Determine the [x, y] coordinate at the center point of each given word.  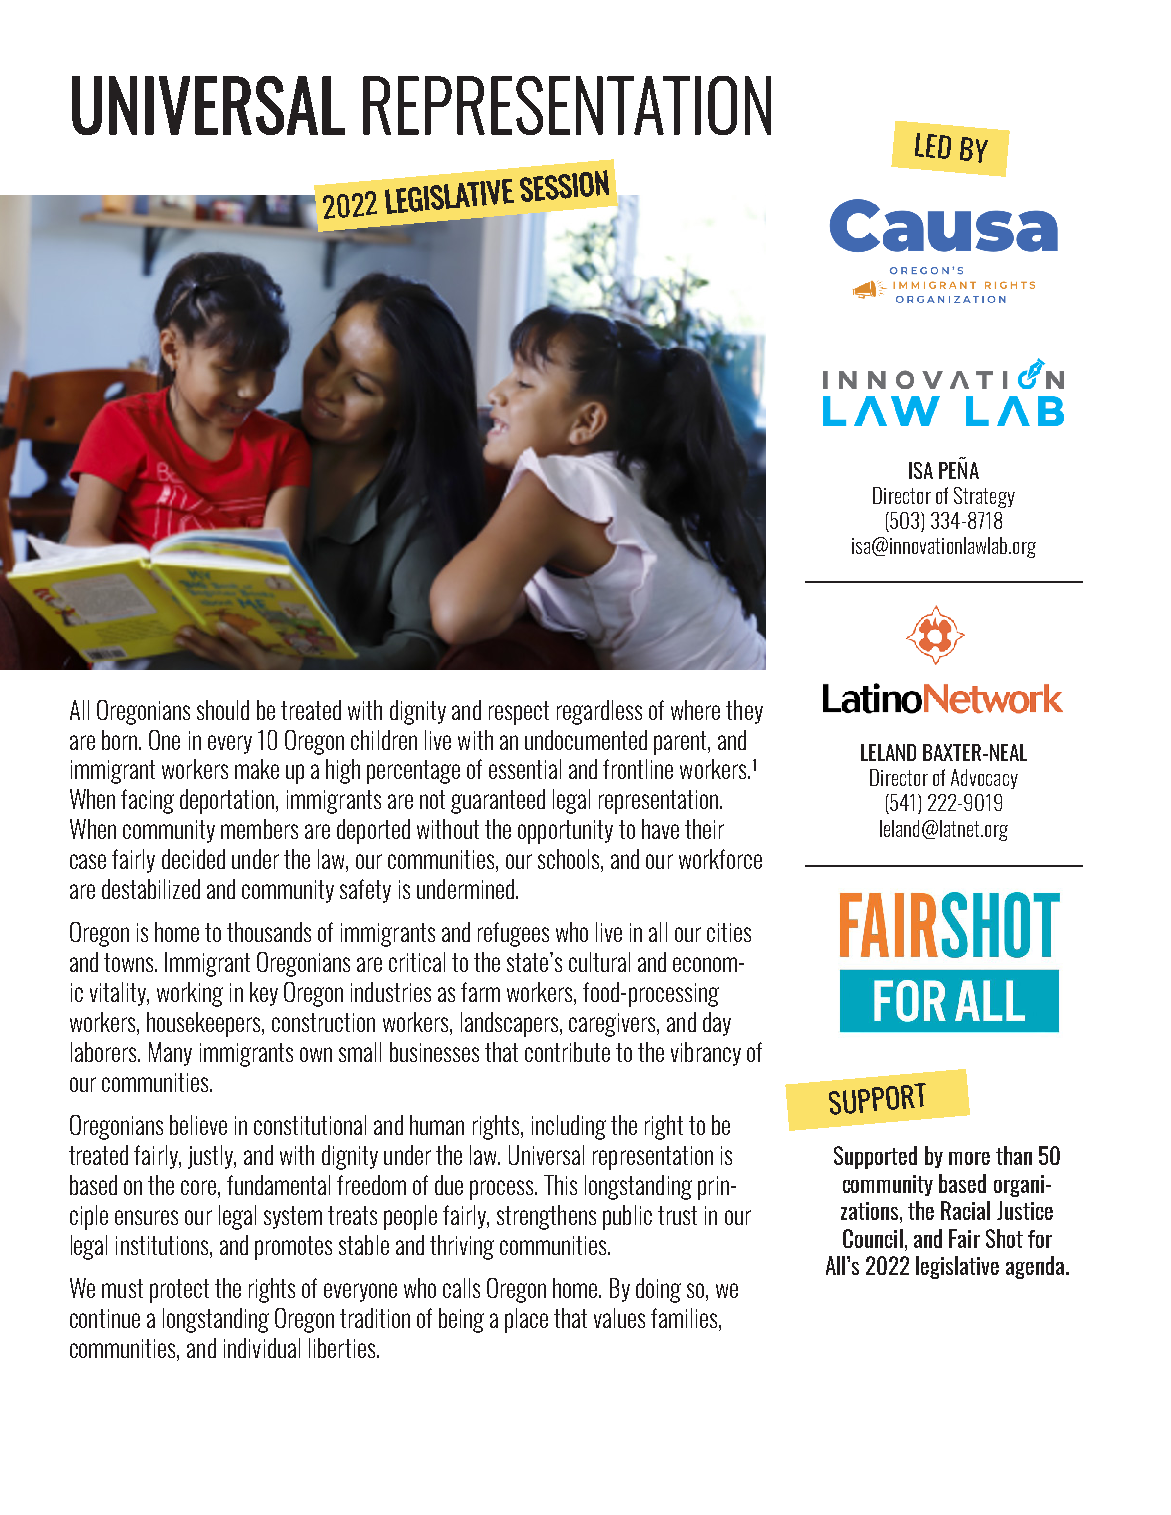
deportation [228, 801]
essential [525, 769]
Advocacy [984, 779]
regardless [599, 712]
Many [170, 1054]
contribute [567, 1052]
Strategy [984, 497]
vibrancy [706, 1054]
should [223, 710]
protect [179, 1291]
